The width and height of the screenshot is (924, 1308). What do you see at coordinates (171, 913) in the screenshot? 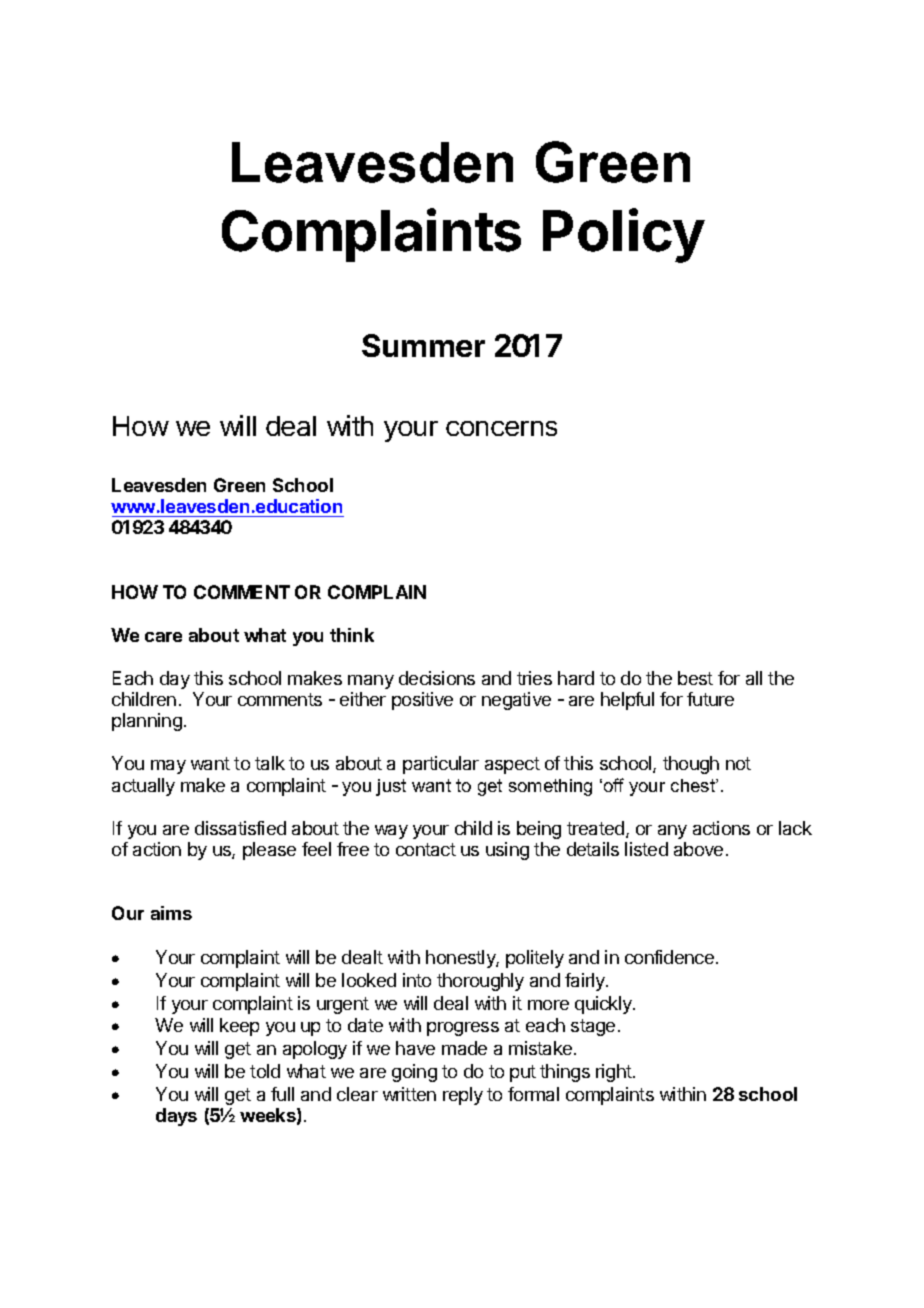
I see `aims` at bounding box center [171, 913].
